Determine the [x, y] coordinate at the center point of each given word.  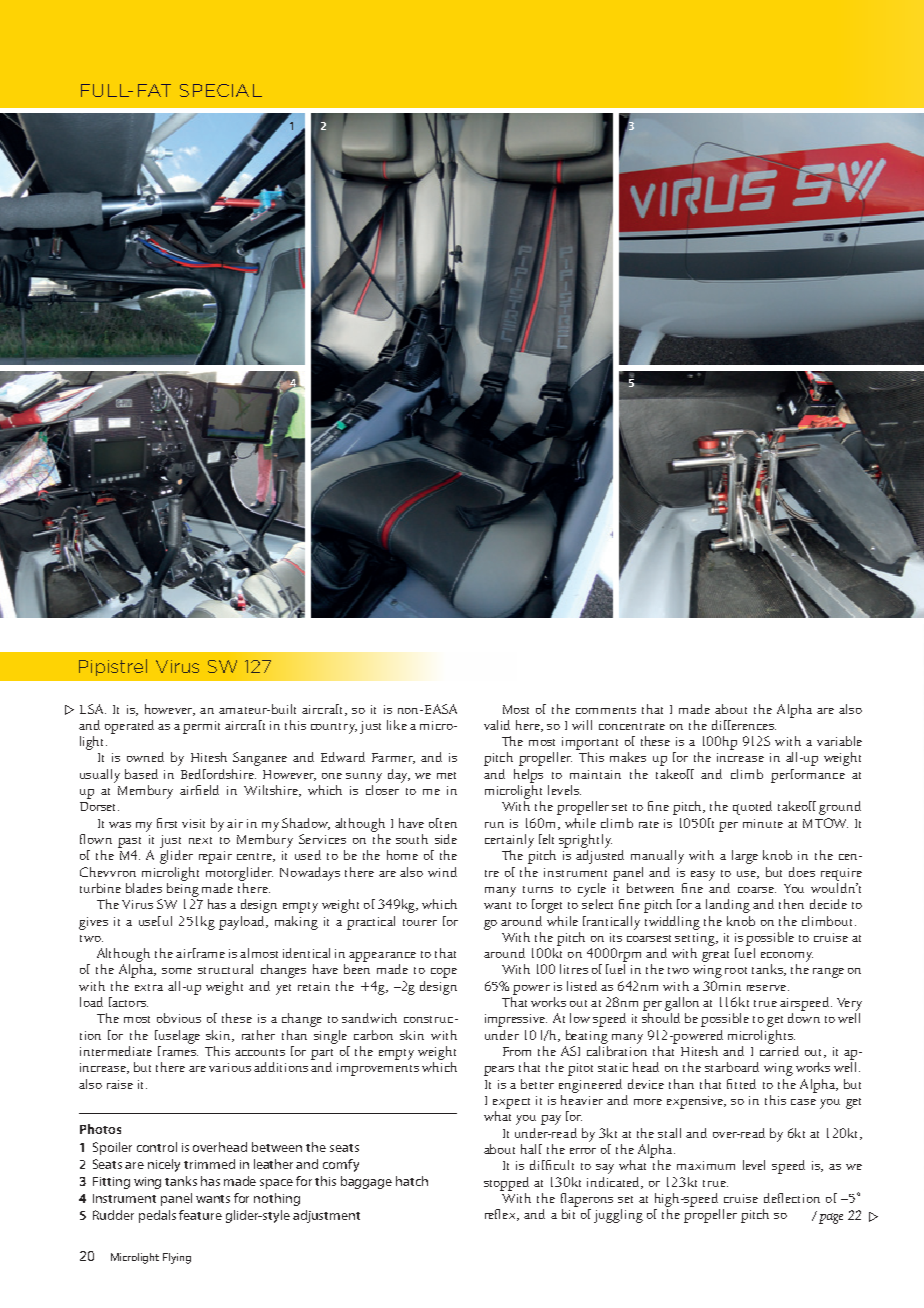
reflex [502, 1215]
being [183, 888]
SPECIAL [221, 90]
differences [744, 725]
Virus [177, 666]
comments [606, 710]
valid [497, 725]
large [745, 857]
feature [200, 1215]
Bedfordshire [218, 774]
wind [442, 872]
